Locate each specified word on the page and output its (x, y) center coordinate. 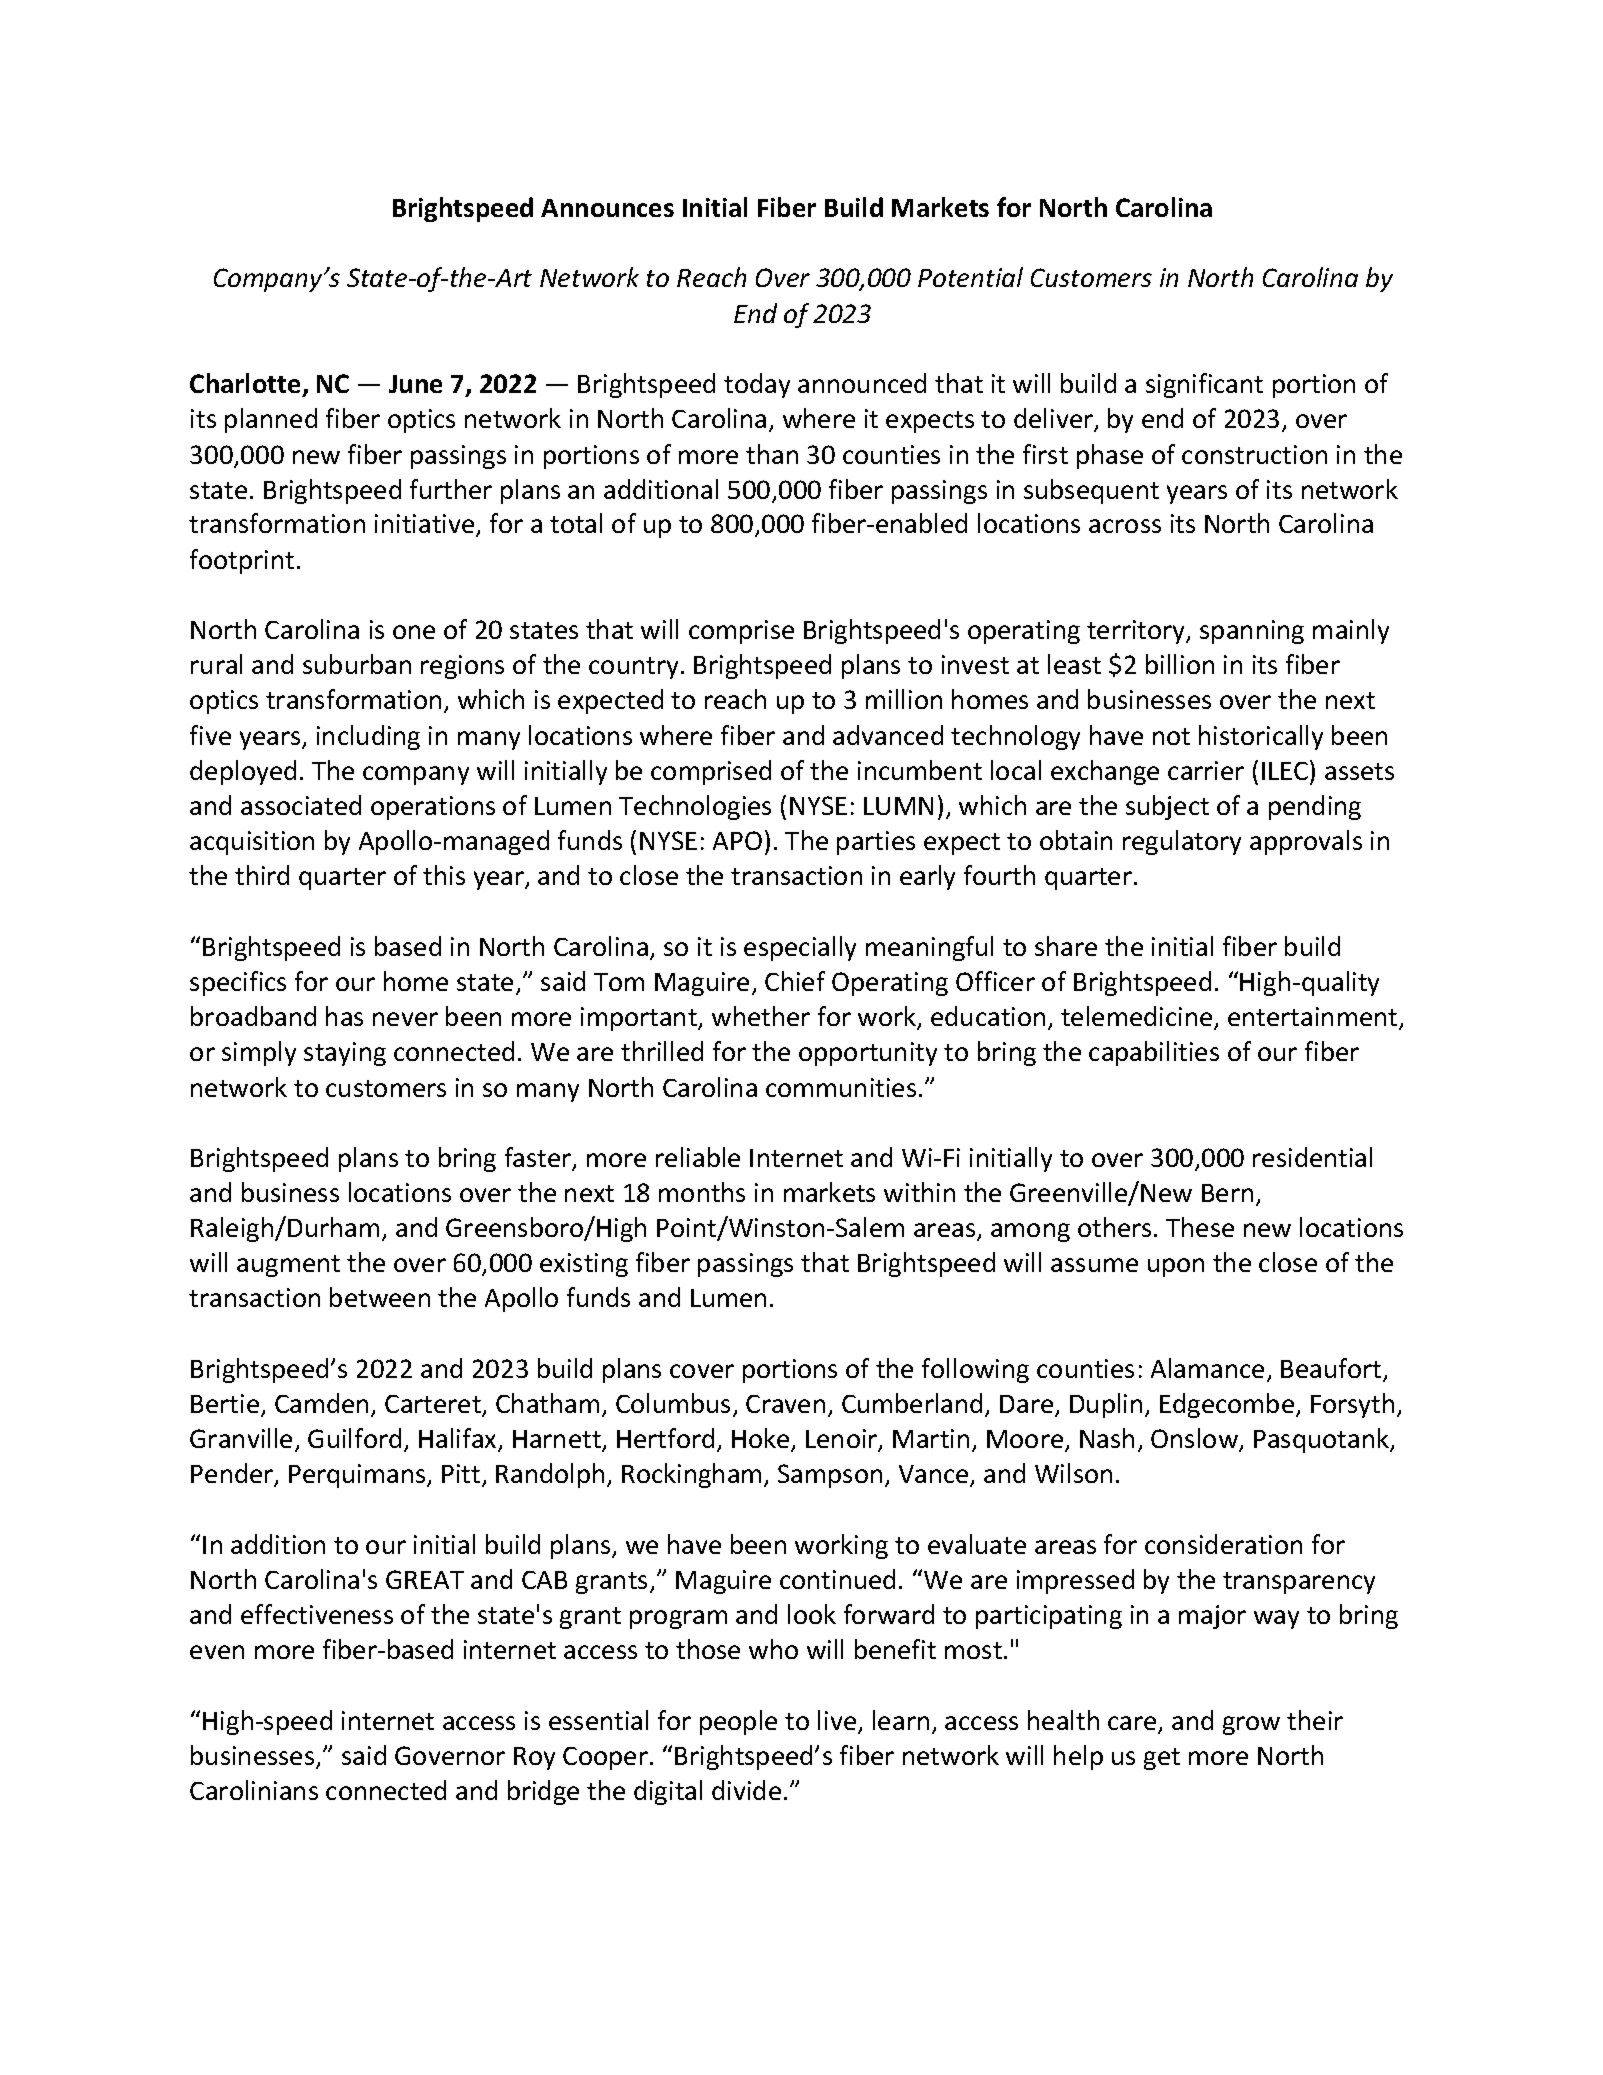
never (405, 1019)
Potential (970, 277)
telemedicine (1138, 1017)
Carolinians (254, 1790)
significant (1204, 385)
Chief (795, 981)
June (415, 384)
